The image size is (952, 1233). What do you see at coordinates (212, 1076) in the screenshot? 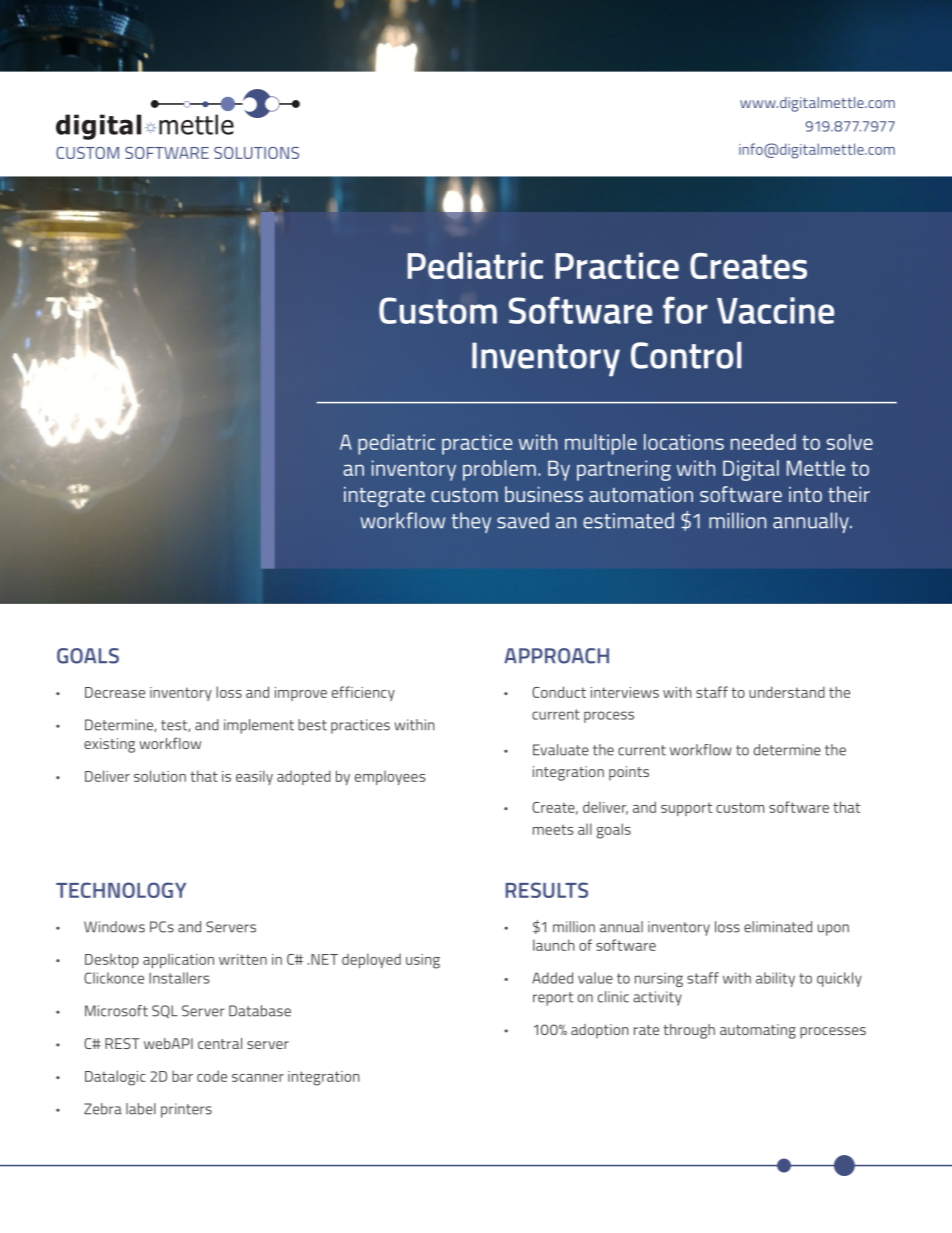
I see `code` at bounding box center [212, 1076].
